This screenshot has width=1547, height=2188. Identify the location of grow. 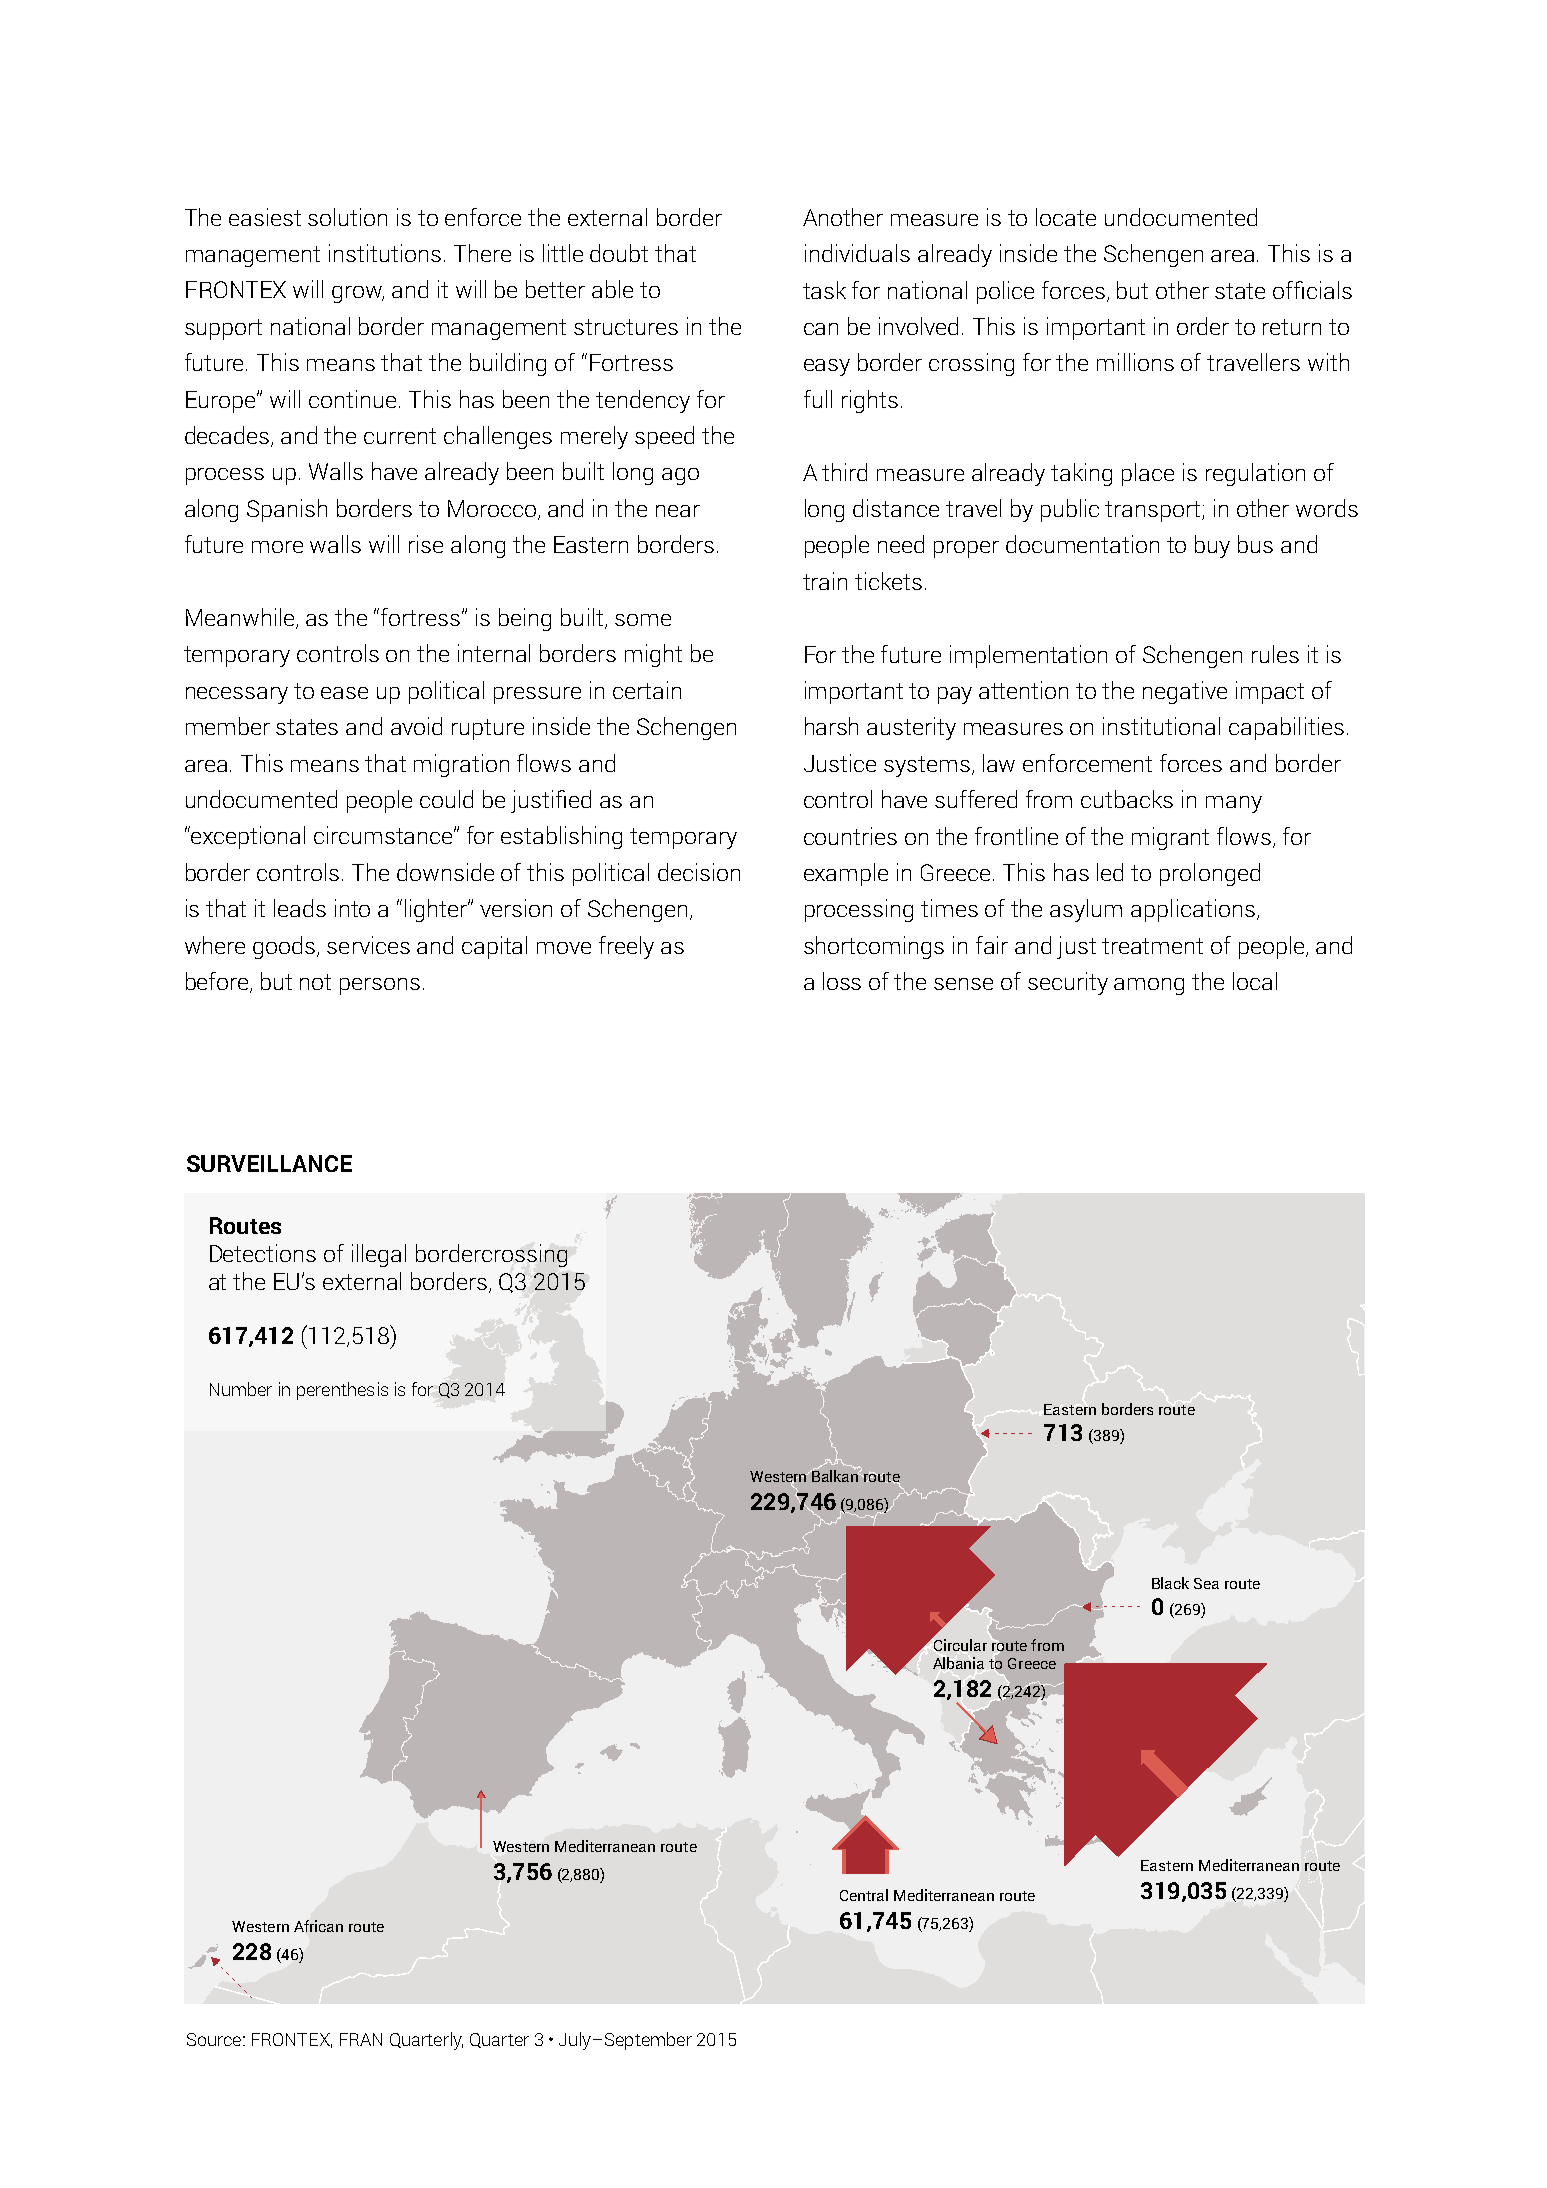
(358, 294).
